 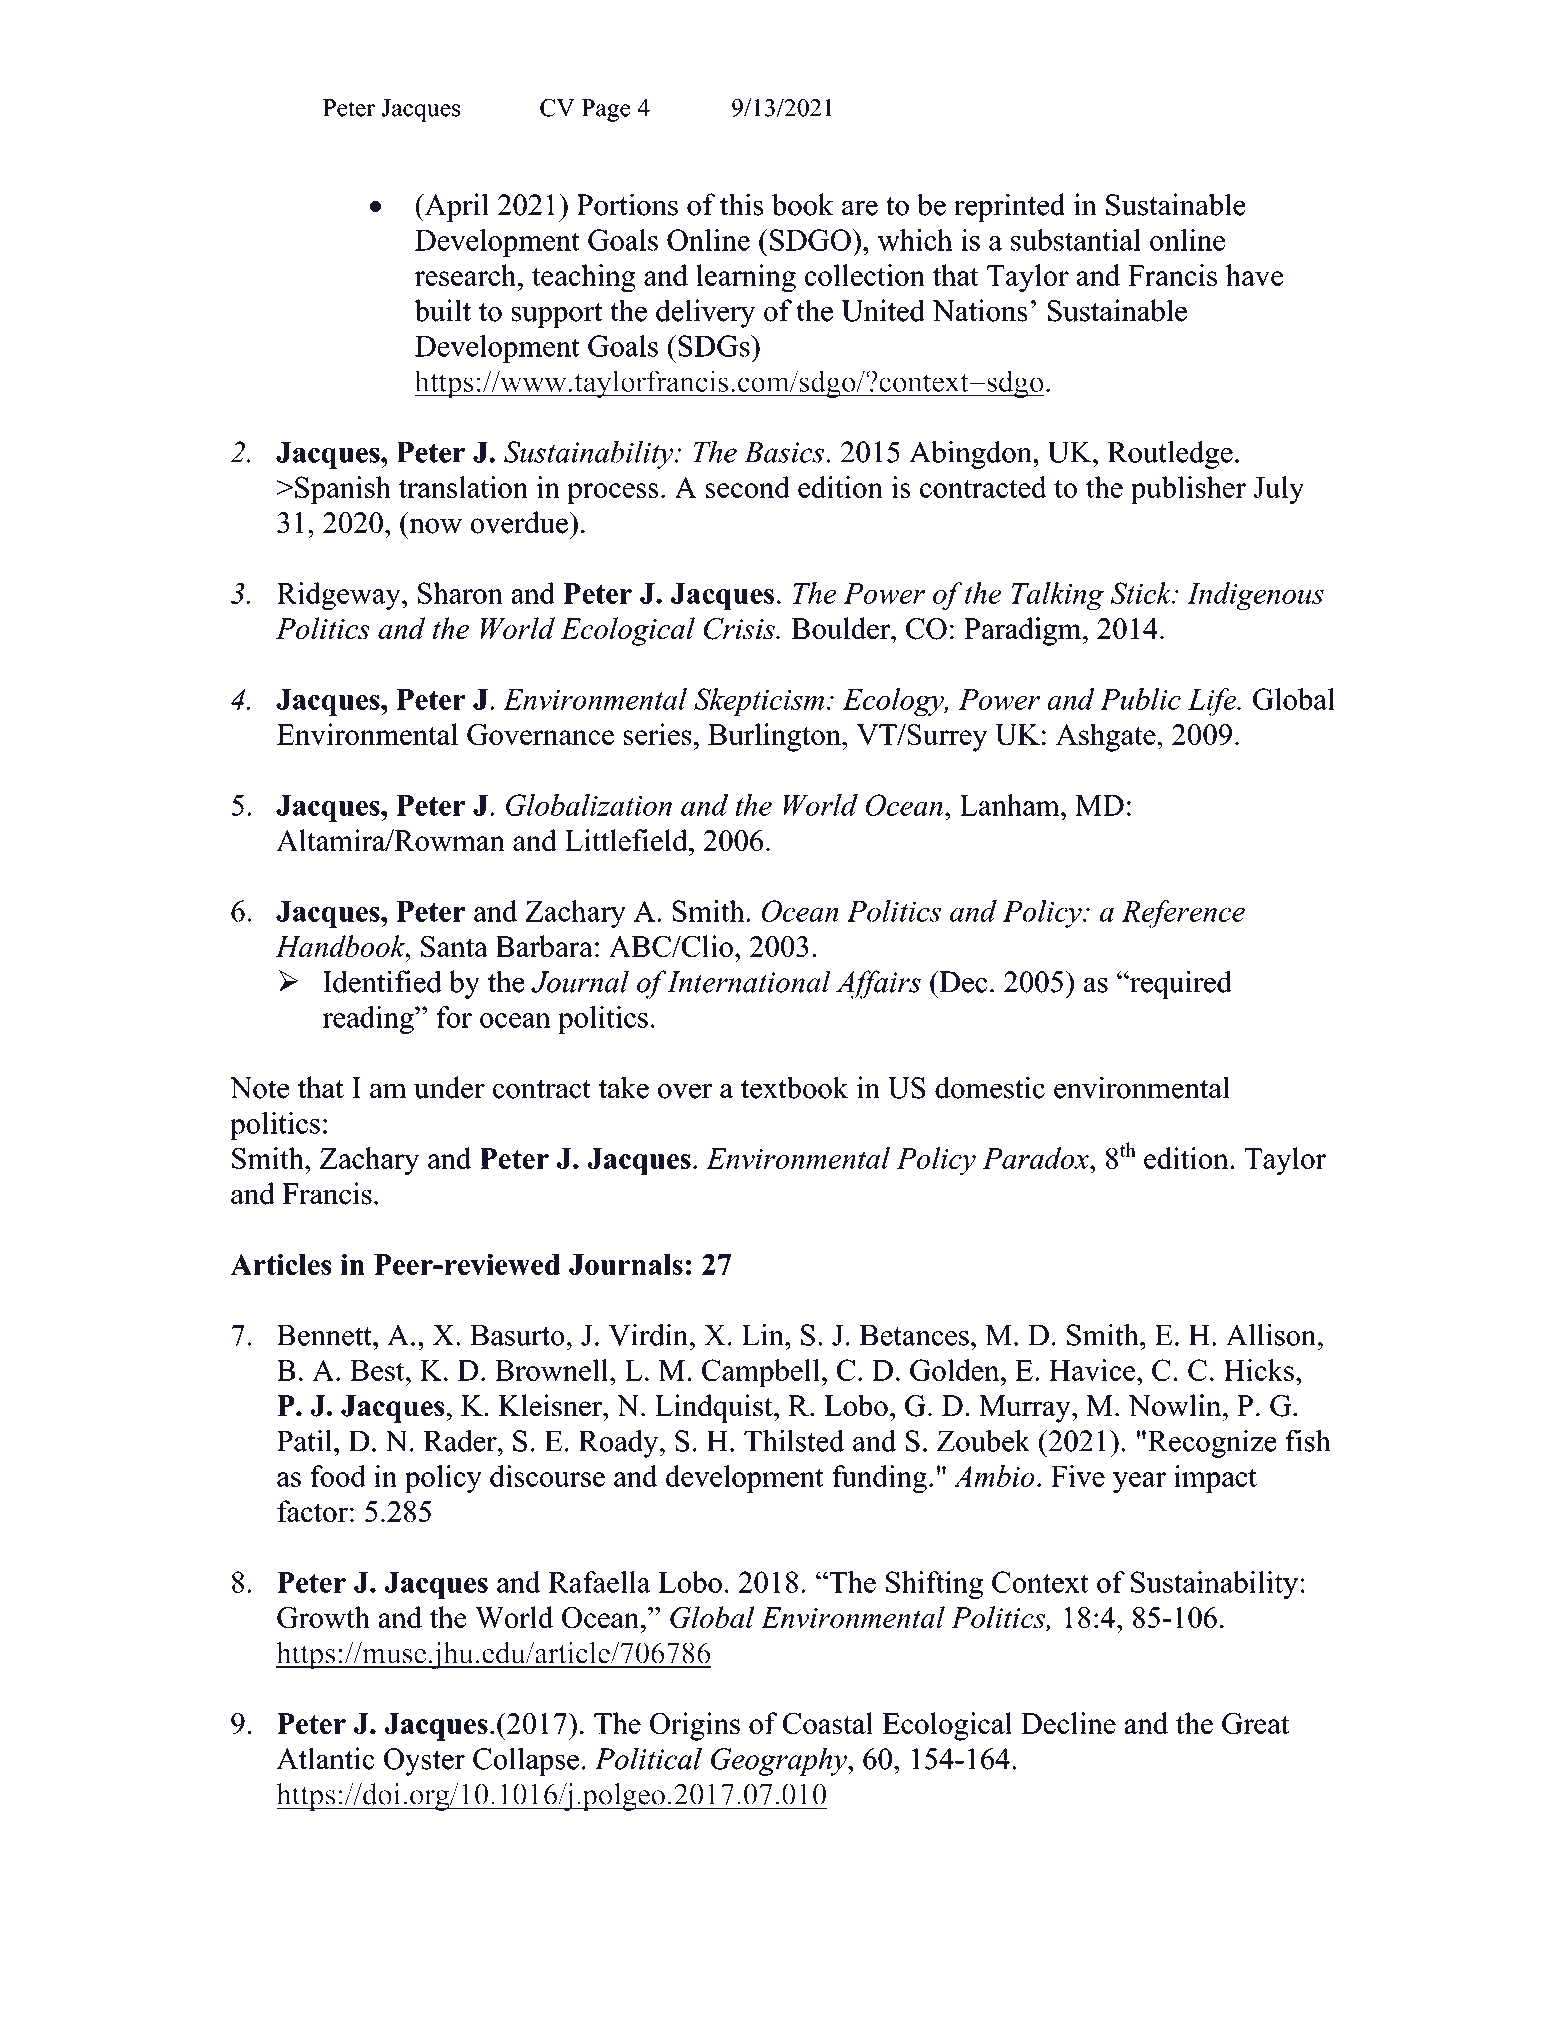 I want to click on Atlantic, so click(x=325, y=1758).
